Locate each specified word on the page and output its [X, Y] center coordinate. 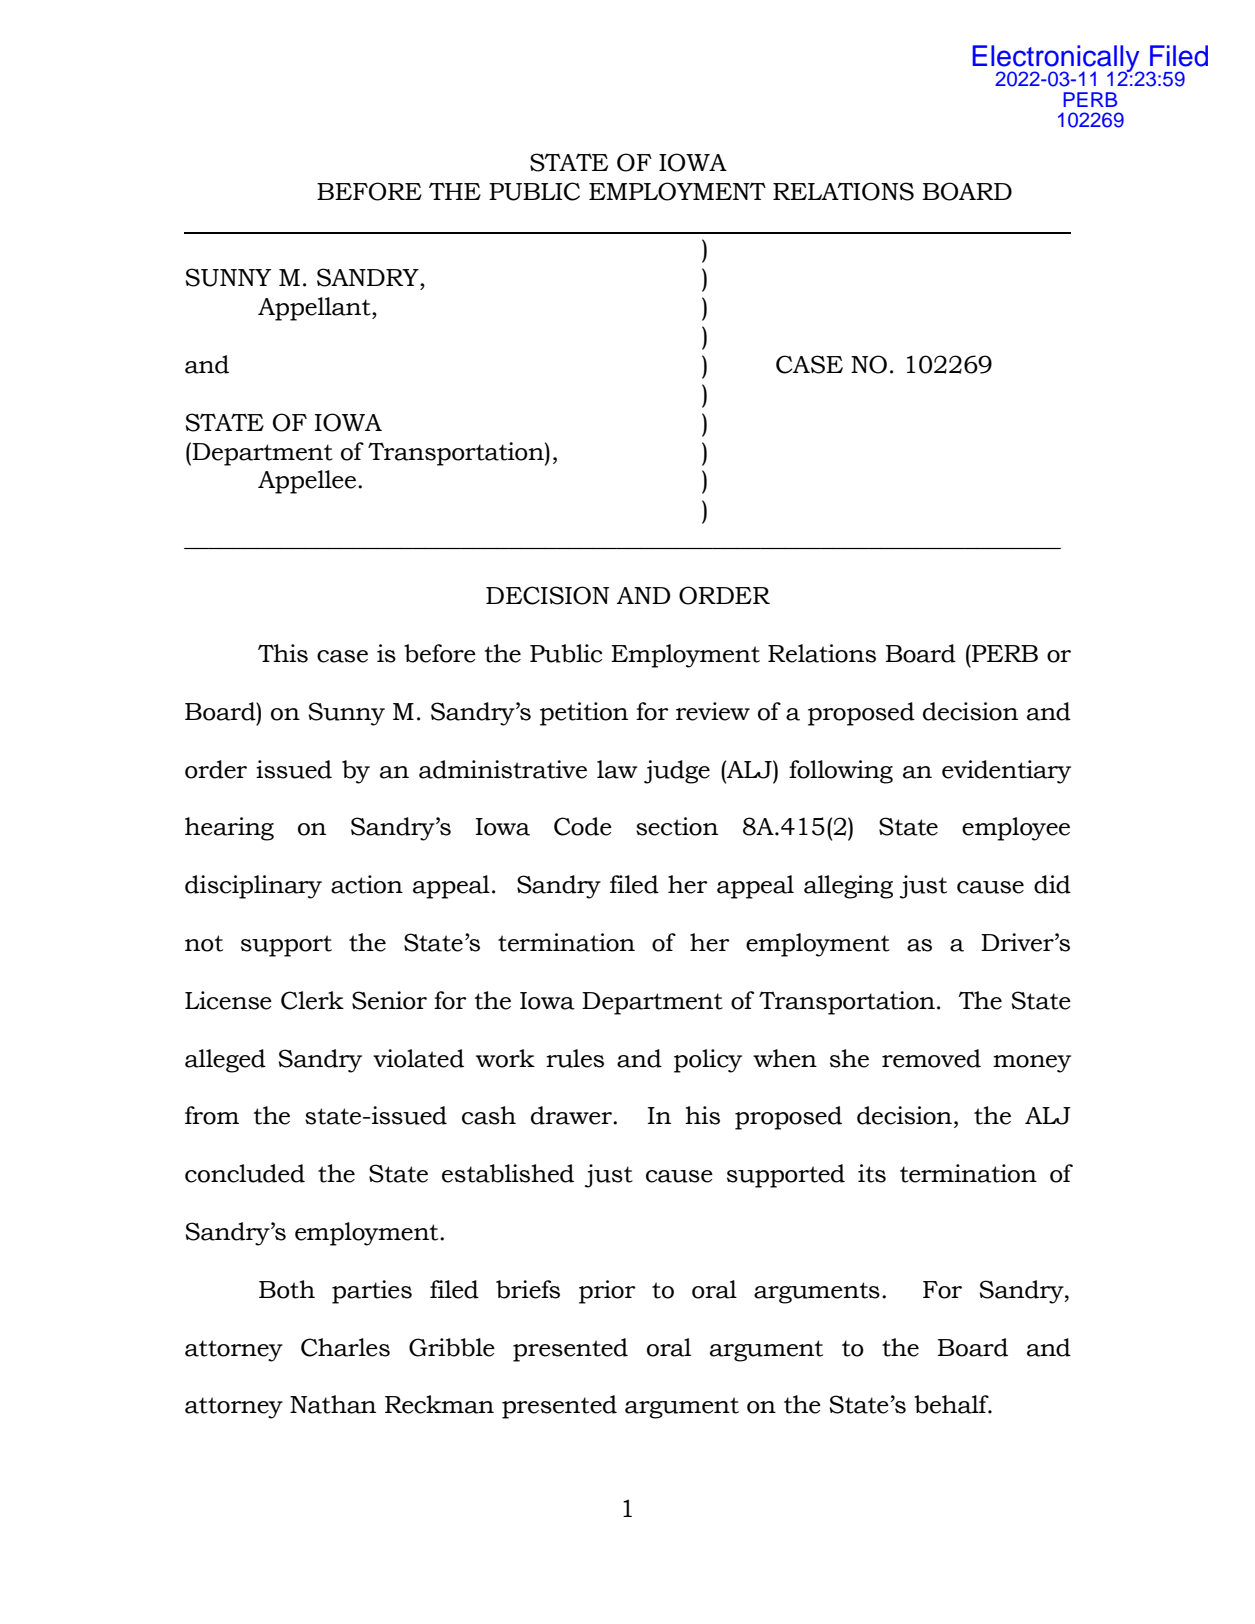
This [283, 653]
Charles [345, 1347]
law [617, 769]
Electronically [1057, 59]
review [713, 711]
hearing [229, 829]
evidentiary [1006, 772]
